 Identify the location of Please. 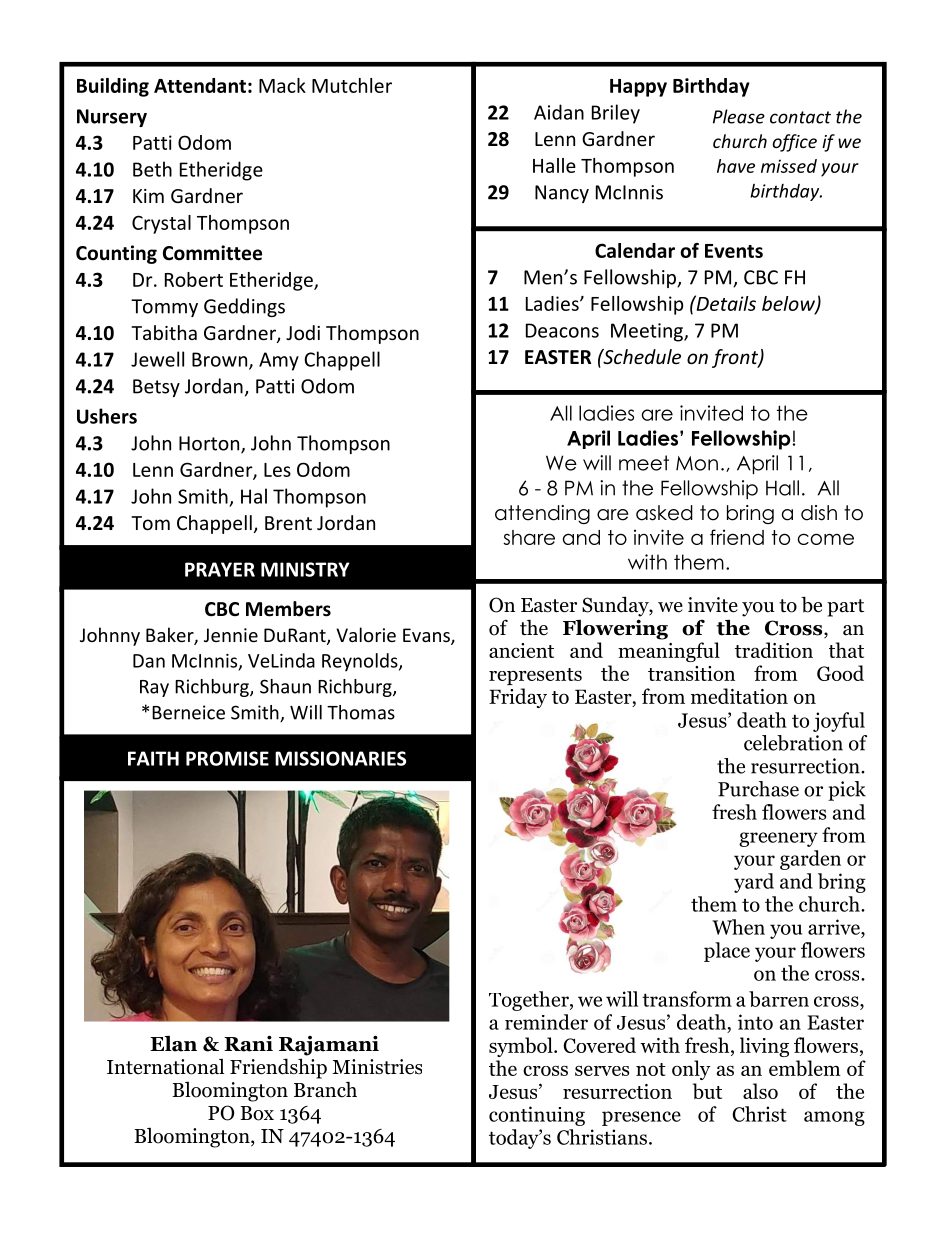
(739, 116).
